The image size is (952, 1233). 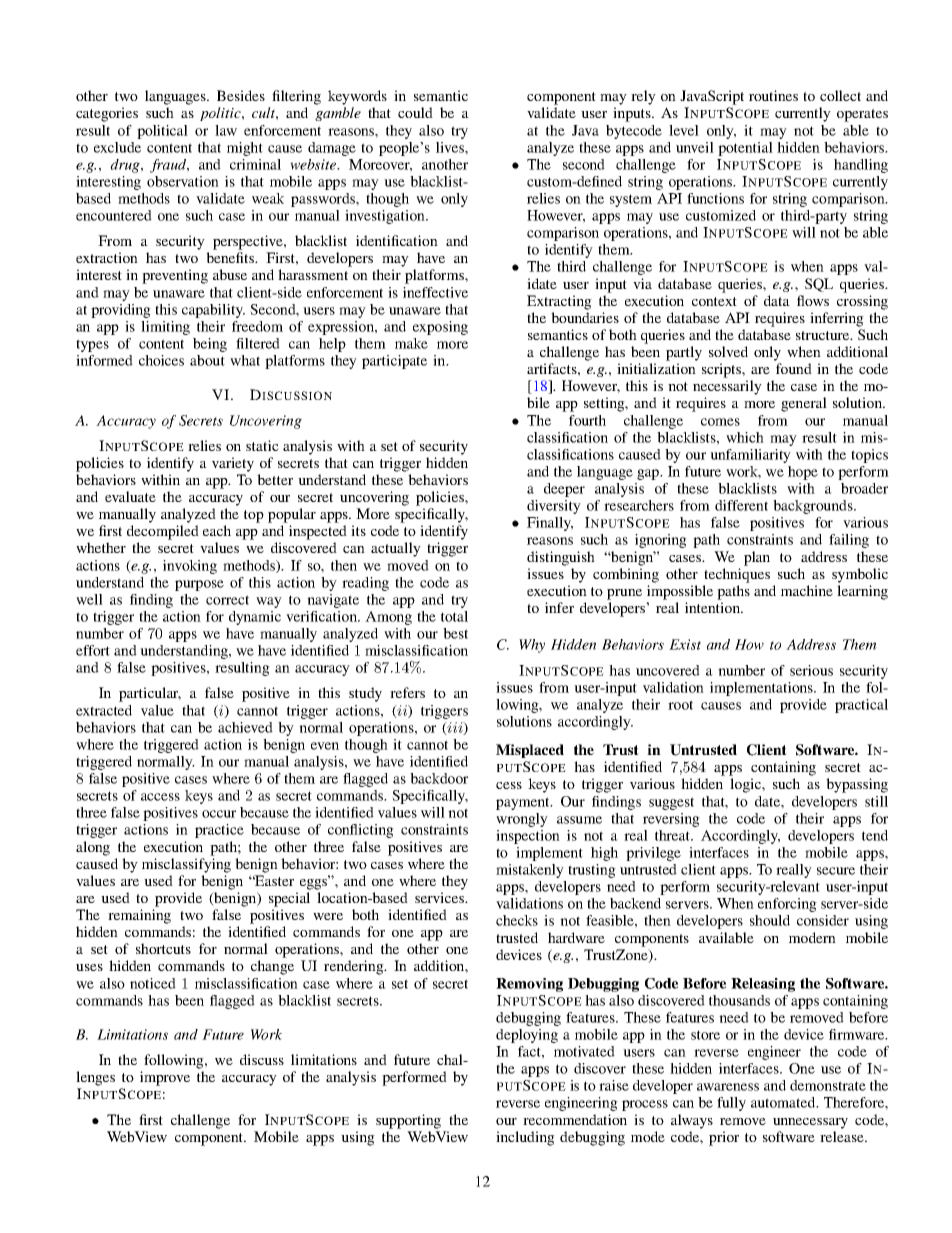 I want to click on lives, so click(x=451, y=147).
